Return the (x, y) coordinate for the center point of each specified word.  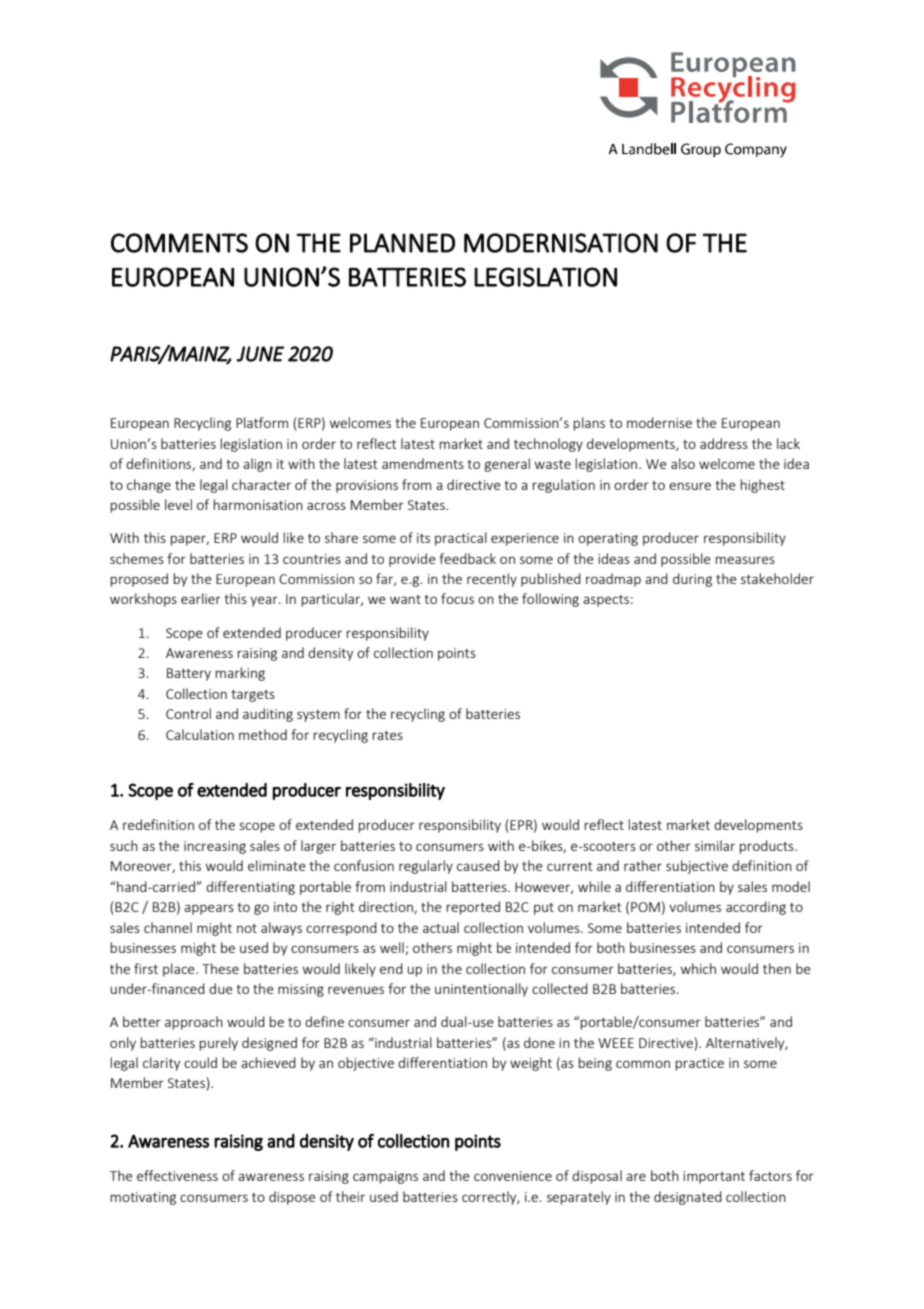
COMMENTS (179, 243)
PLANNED (402, 243)
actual (441, 927)
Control (188, 713)
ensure (690, 486)
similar (715, 845)
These (220, 968)
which (698, 968)
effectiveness (177, 1175)
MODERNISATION (561, 243)
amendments (423, 463)
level (178, 504)
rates (387, 735)
